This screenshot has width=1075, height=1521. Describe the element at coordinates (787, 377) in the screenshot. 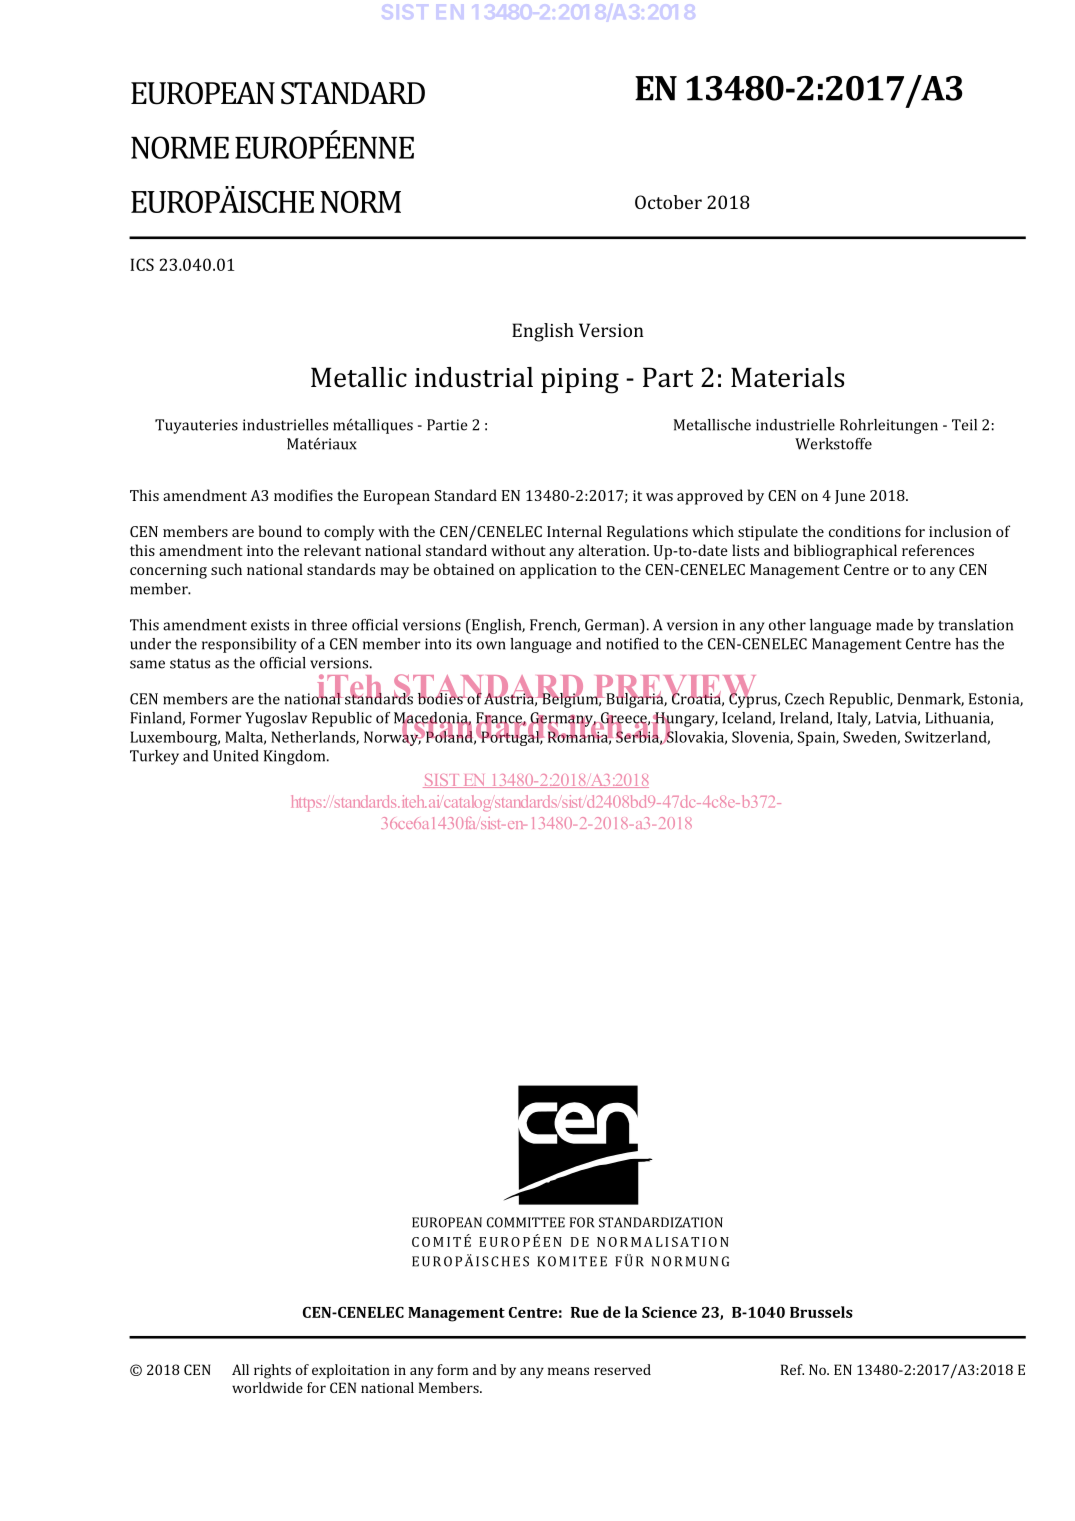

I see `Materials` at that location.
